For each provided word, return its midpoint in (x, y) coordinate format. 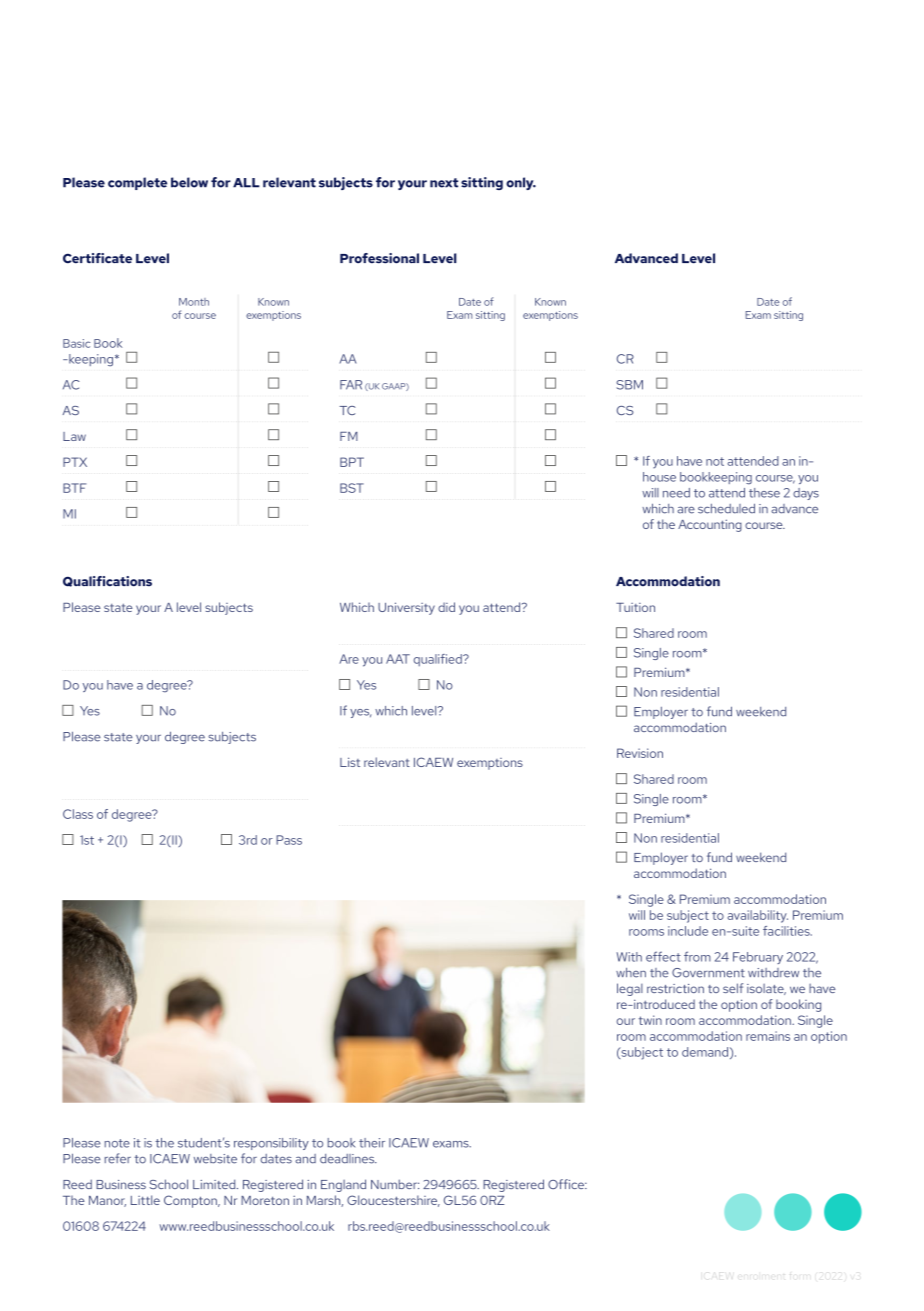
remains (768, 1036)
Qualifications (107, 581)
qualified (438, 660)
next (444, 183)
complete (137, 183)
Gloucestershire (393, 1201)
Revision (640, 753)
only (521, 183)
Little (145, 1200)
